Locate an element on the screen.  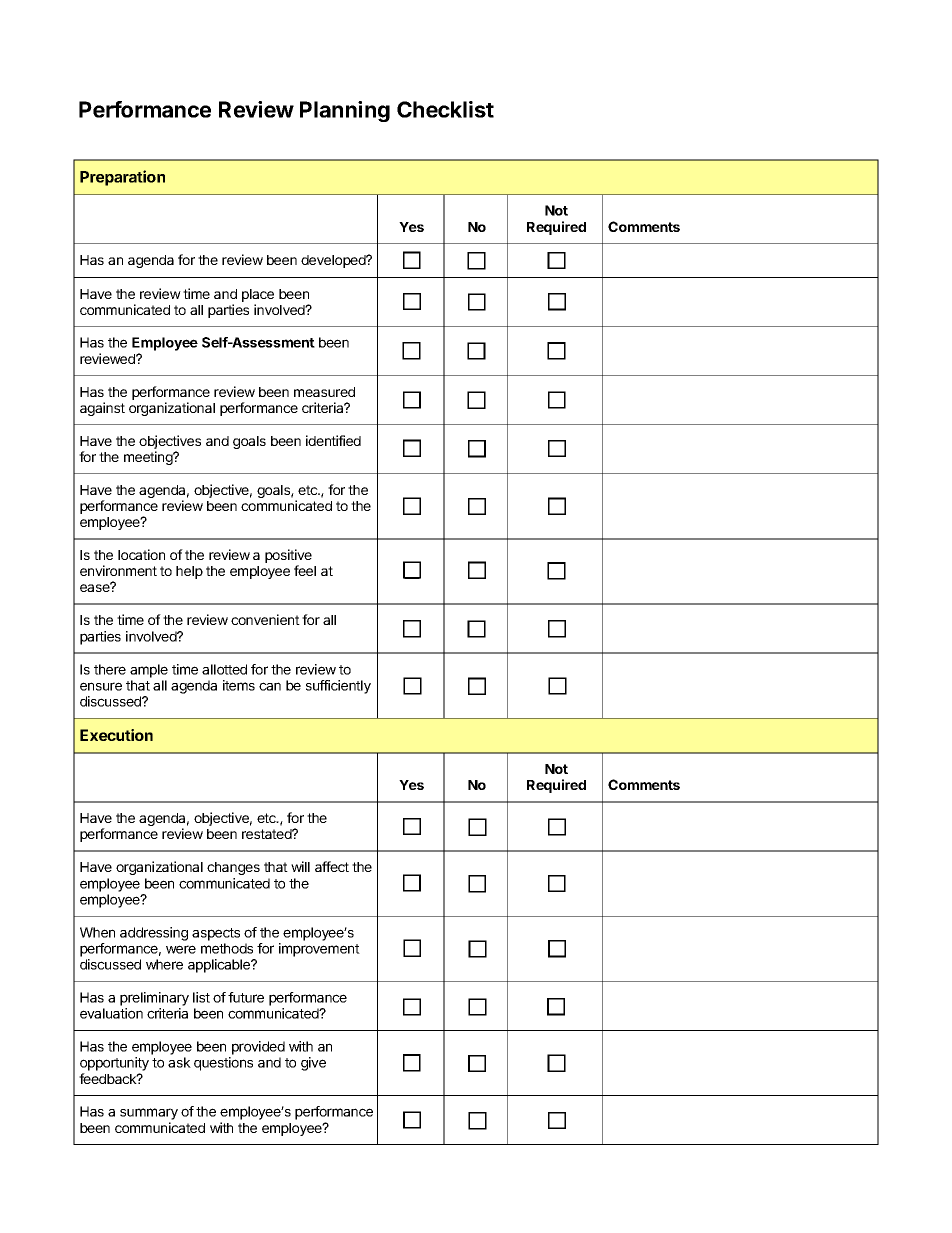
opportunity is located at coordinates (114, 1064).
